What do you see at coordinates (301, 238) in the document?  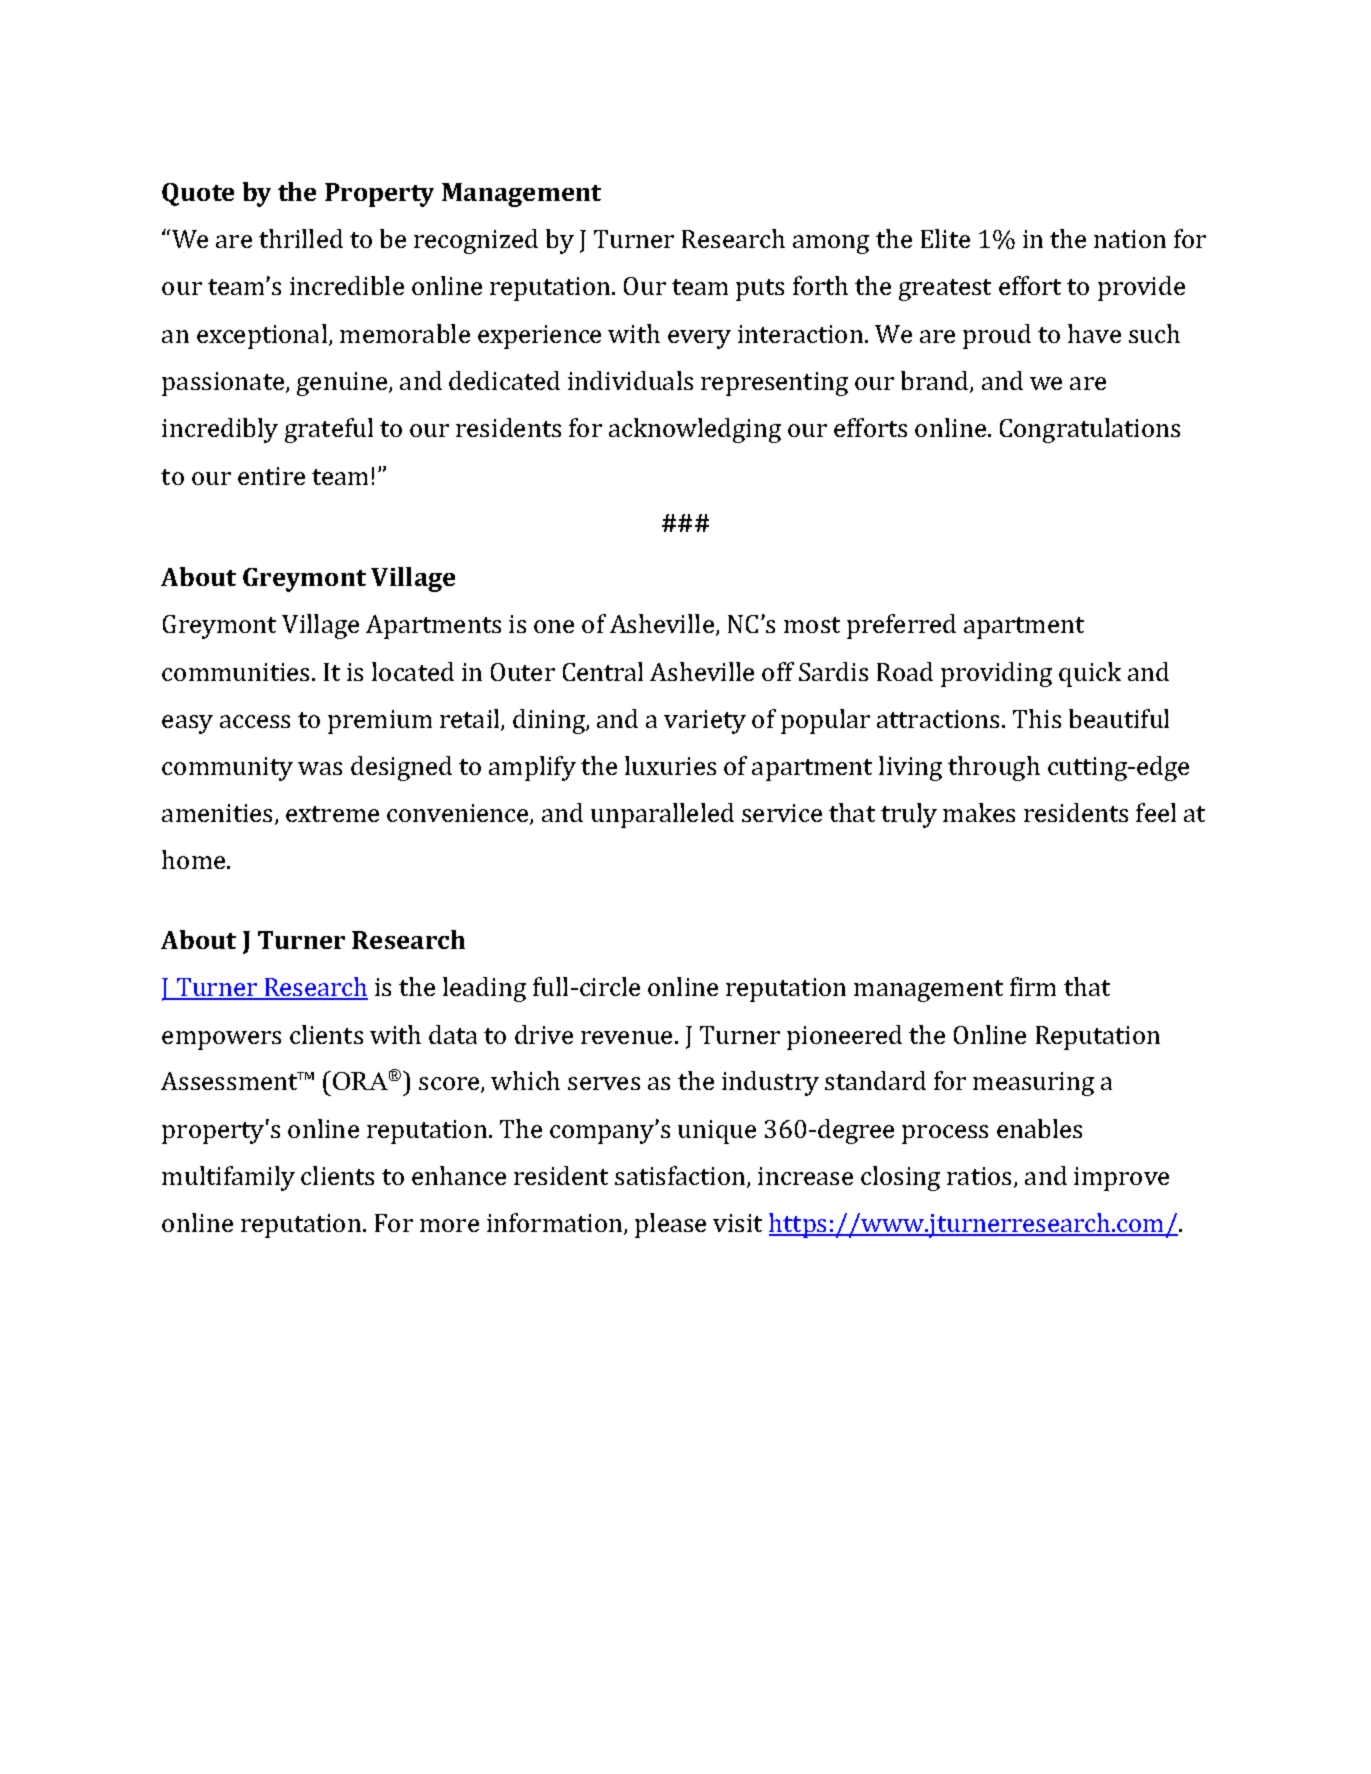 I see `thrilled` at bounding box center [301, 238].
